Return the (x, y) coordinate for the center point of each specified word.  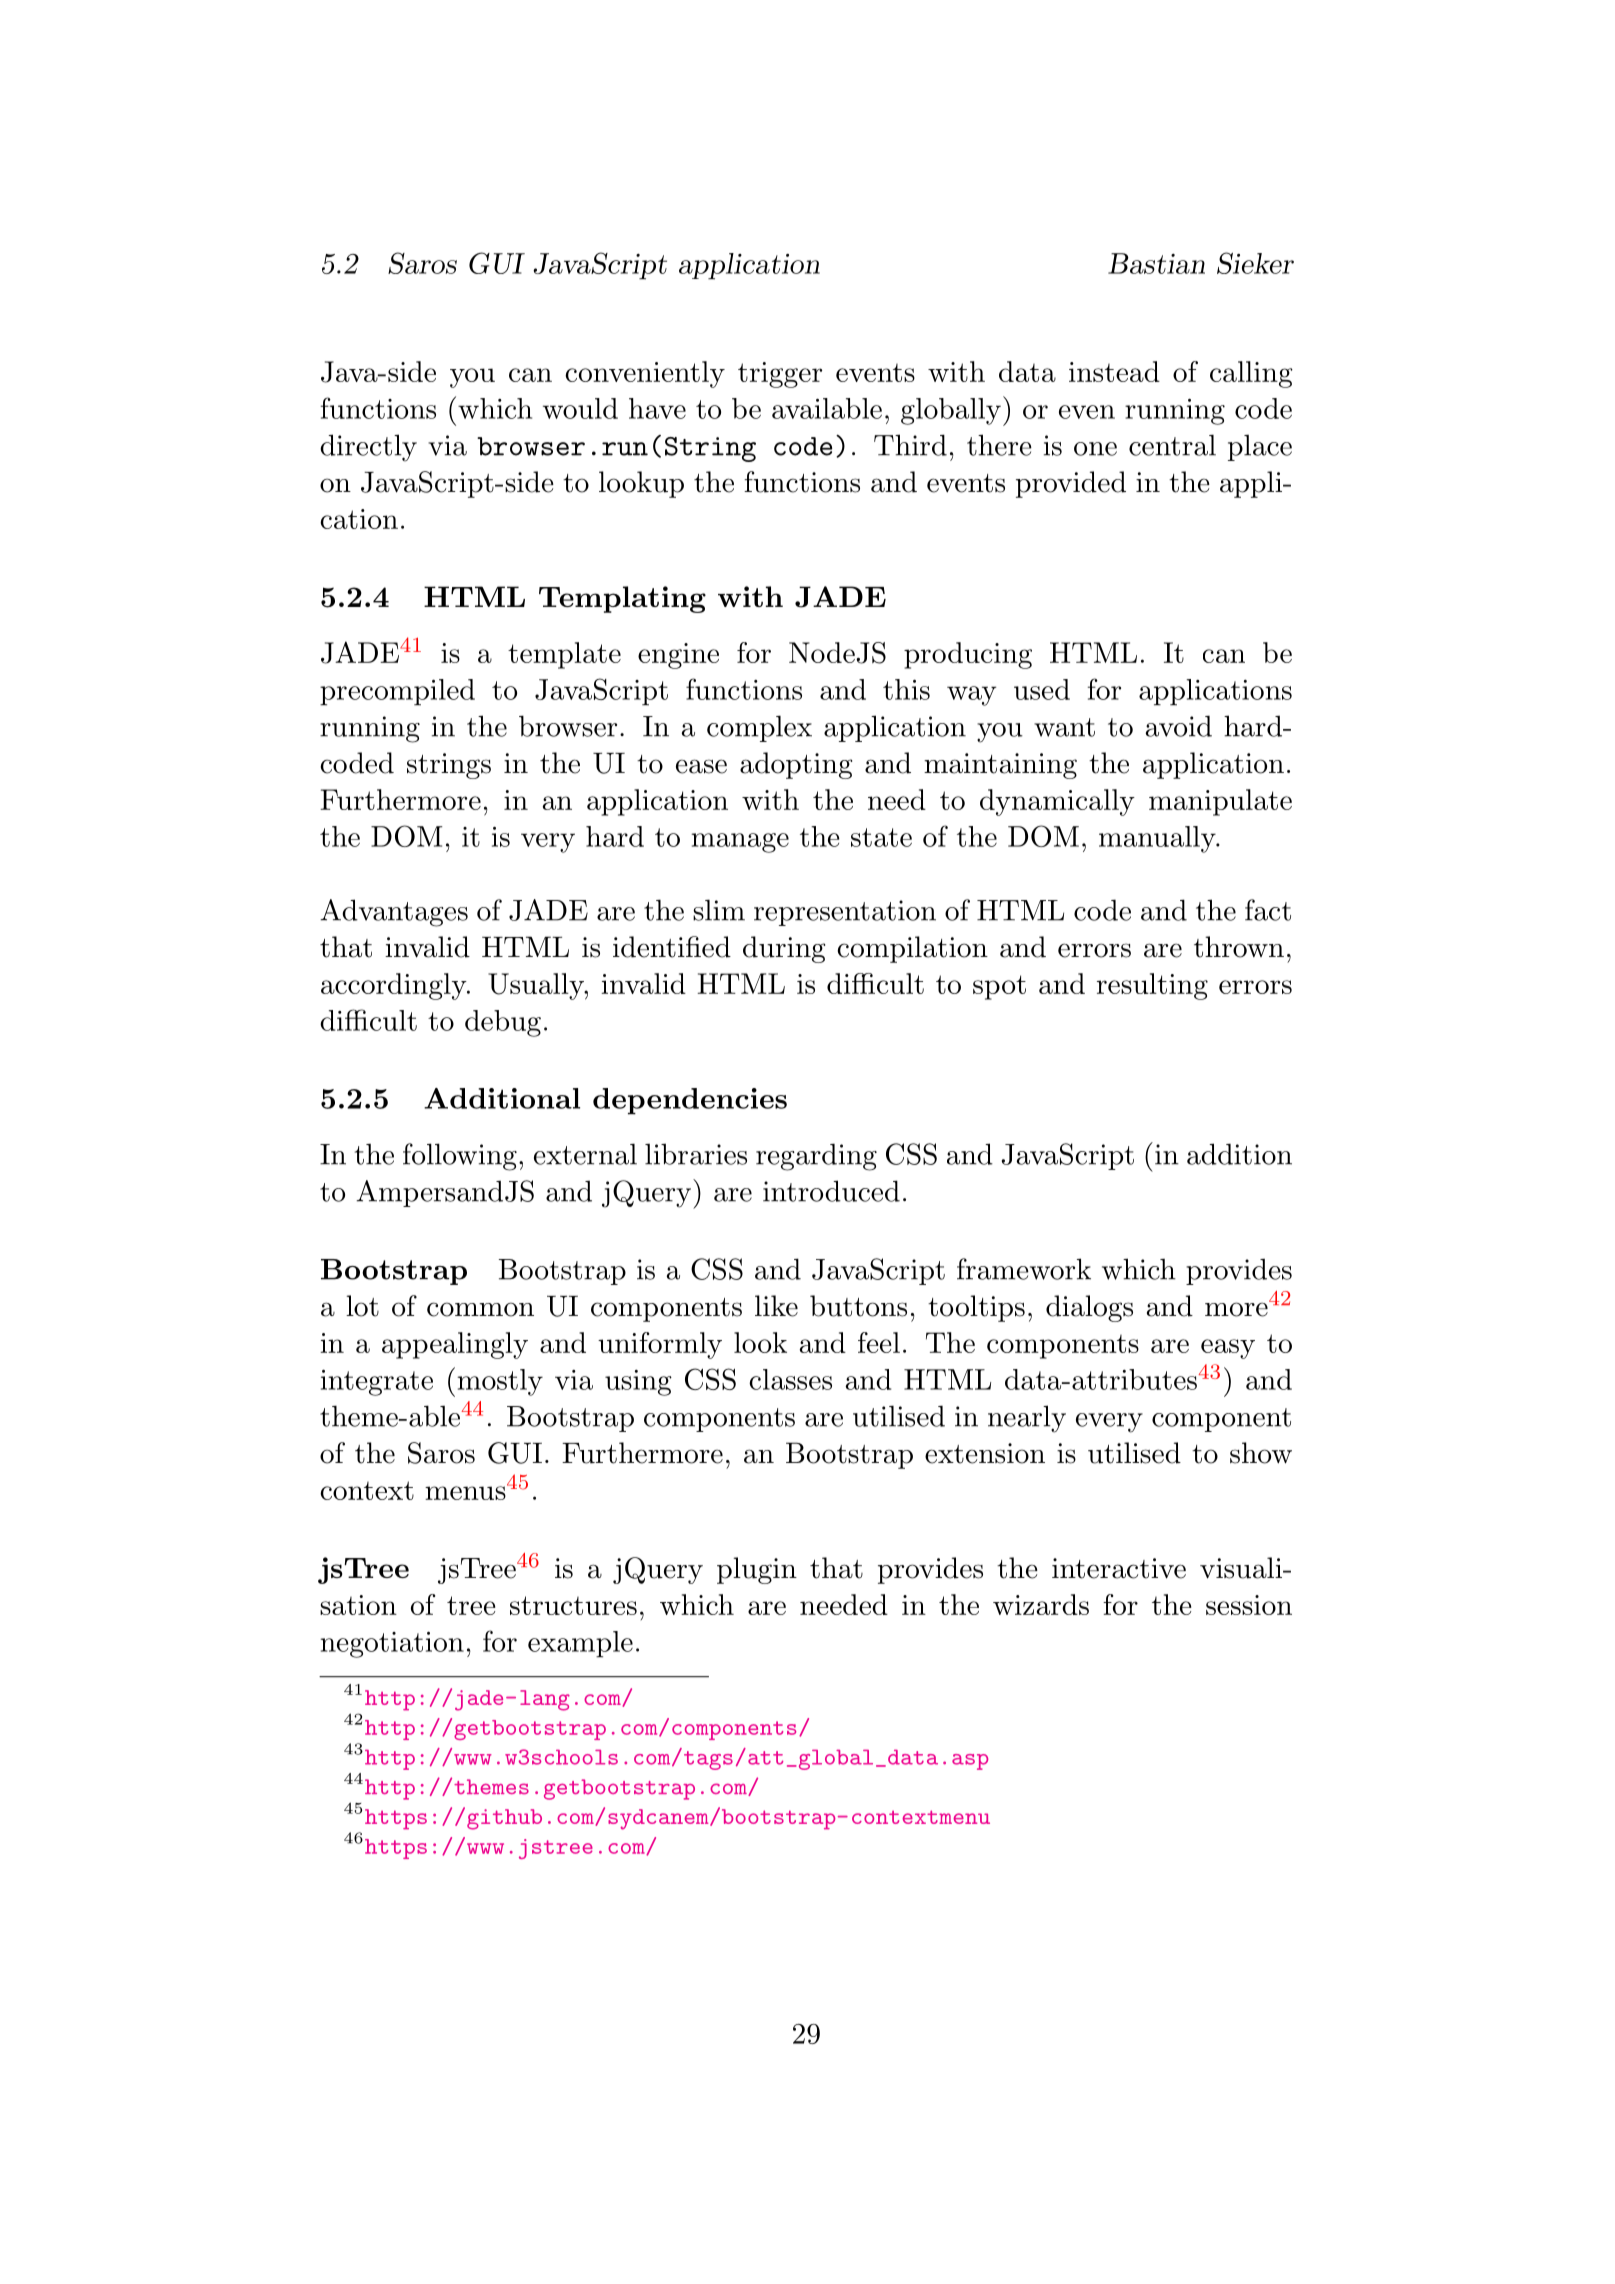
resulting (1152, 986)
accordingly (395, 986)
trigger (780, 375)
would (580, 408)
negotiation (392, 1645)
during (784, 949)
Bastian (1156, 263)
